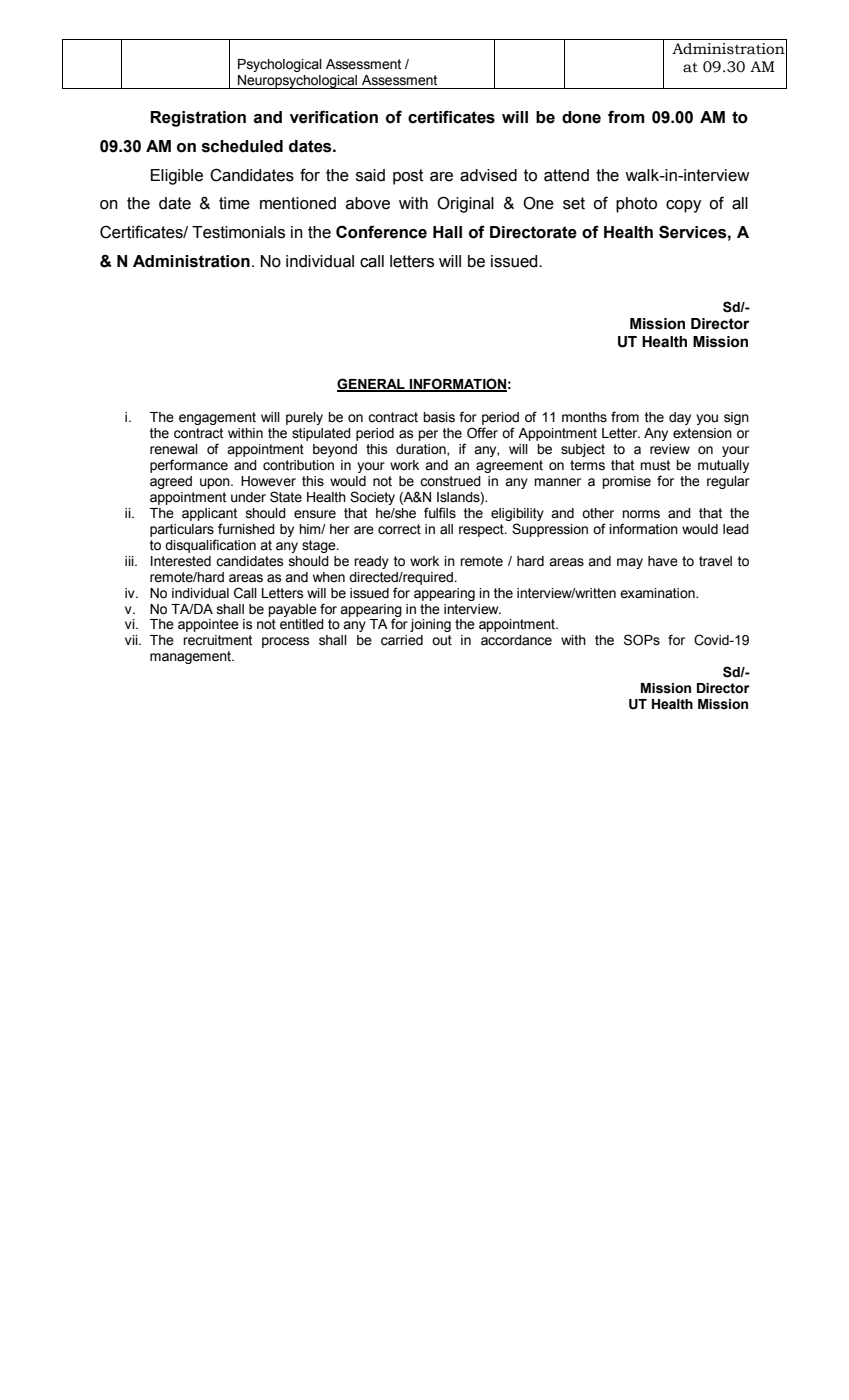 This screenshot has height=1400, width=849. What do you see at coordinates (581, 117) in the screenshot?
I see `done` at bounding box center [581, 117].
